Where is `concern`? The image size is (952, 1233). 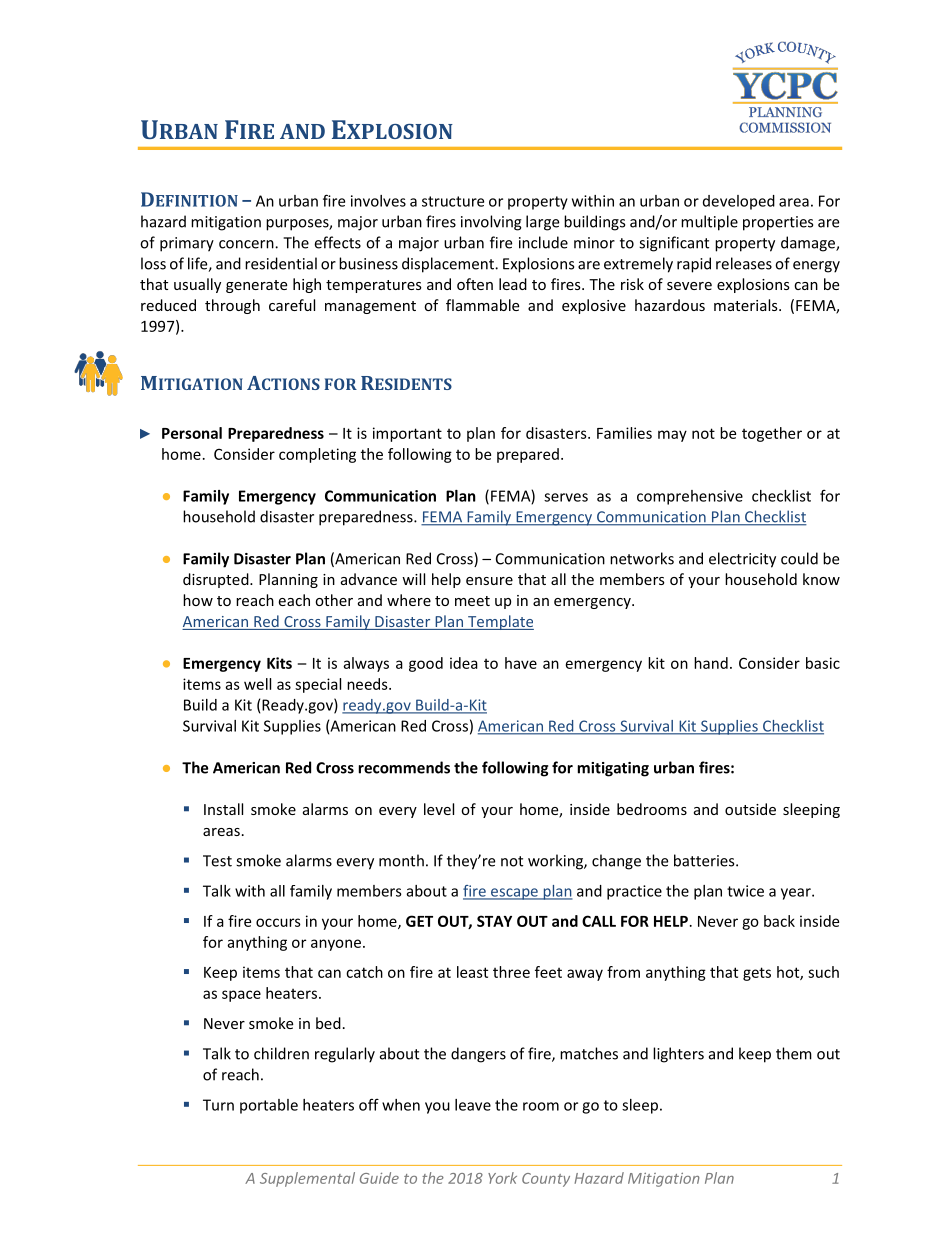
concern is located at coordinates (247, 244).
